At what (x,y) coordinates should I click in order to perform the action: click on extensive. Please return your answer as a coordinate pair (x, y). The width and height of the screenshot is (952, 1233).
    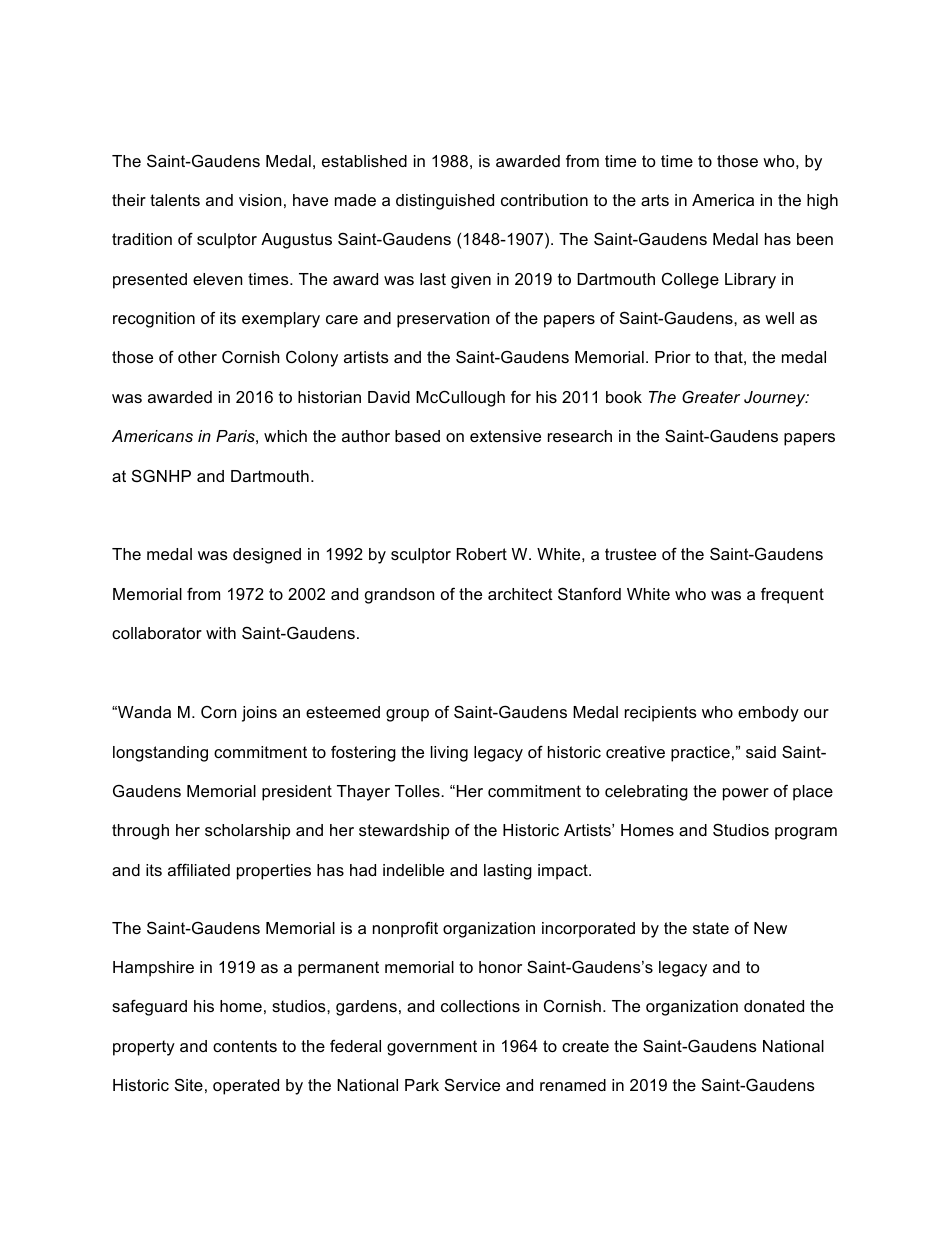
    Looking at the image, I should click on (505, 436).
